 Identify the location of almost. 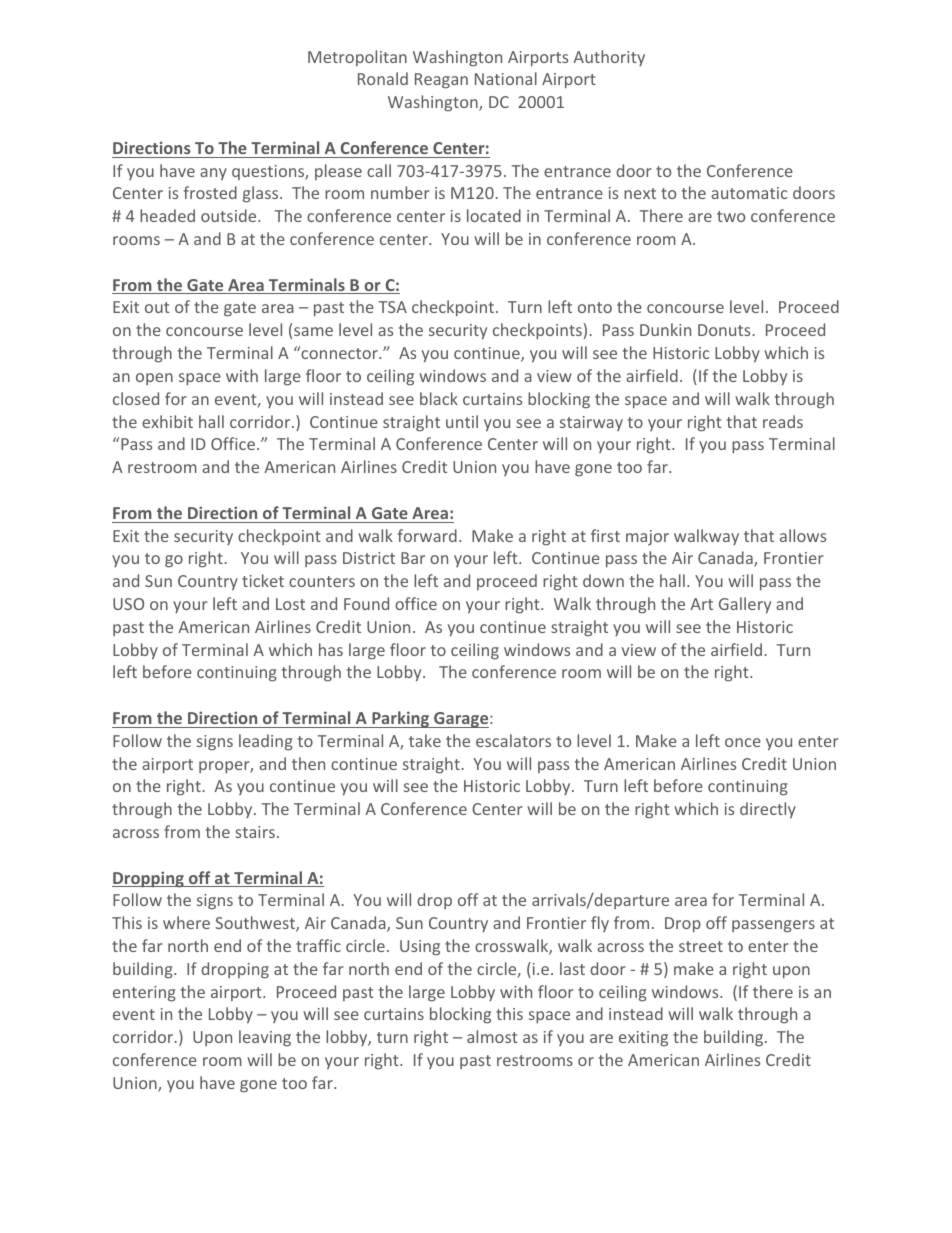
(492, 1036).
